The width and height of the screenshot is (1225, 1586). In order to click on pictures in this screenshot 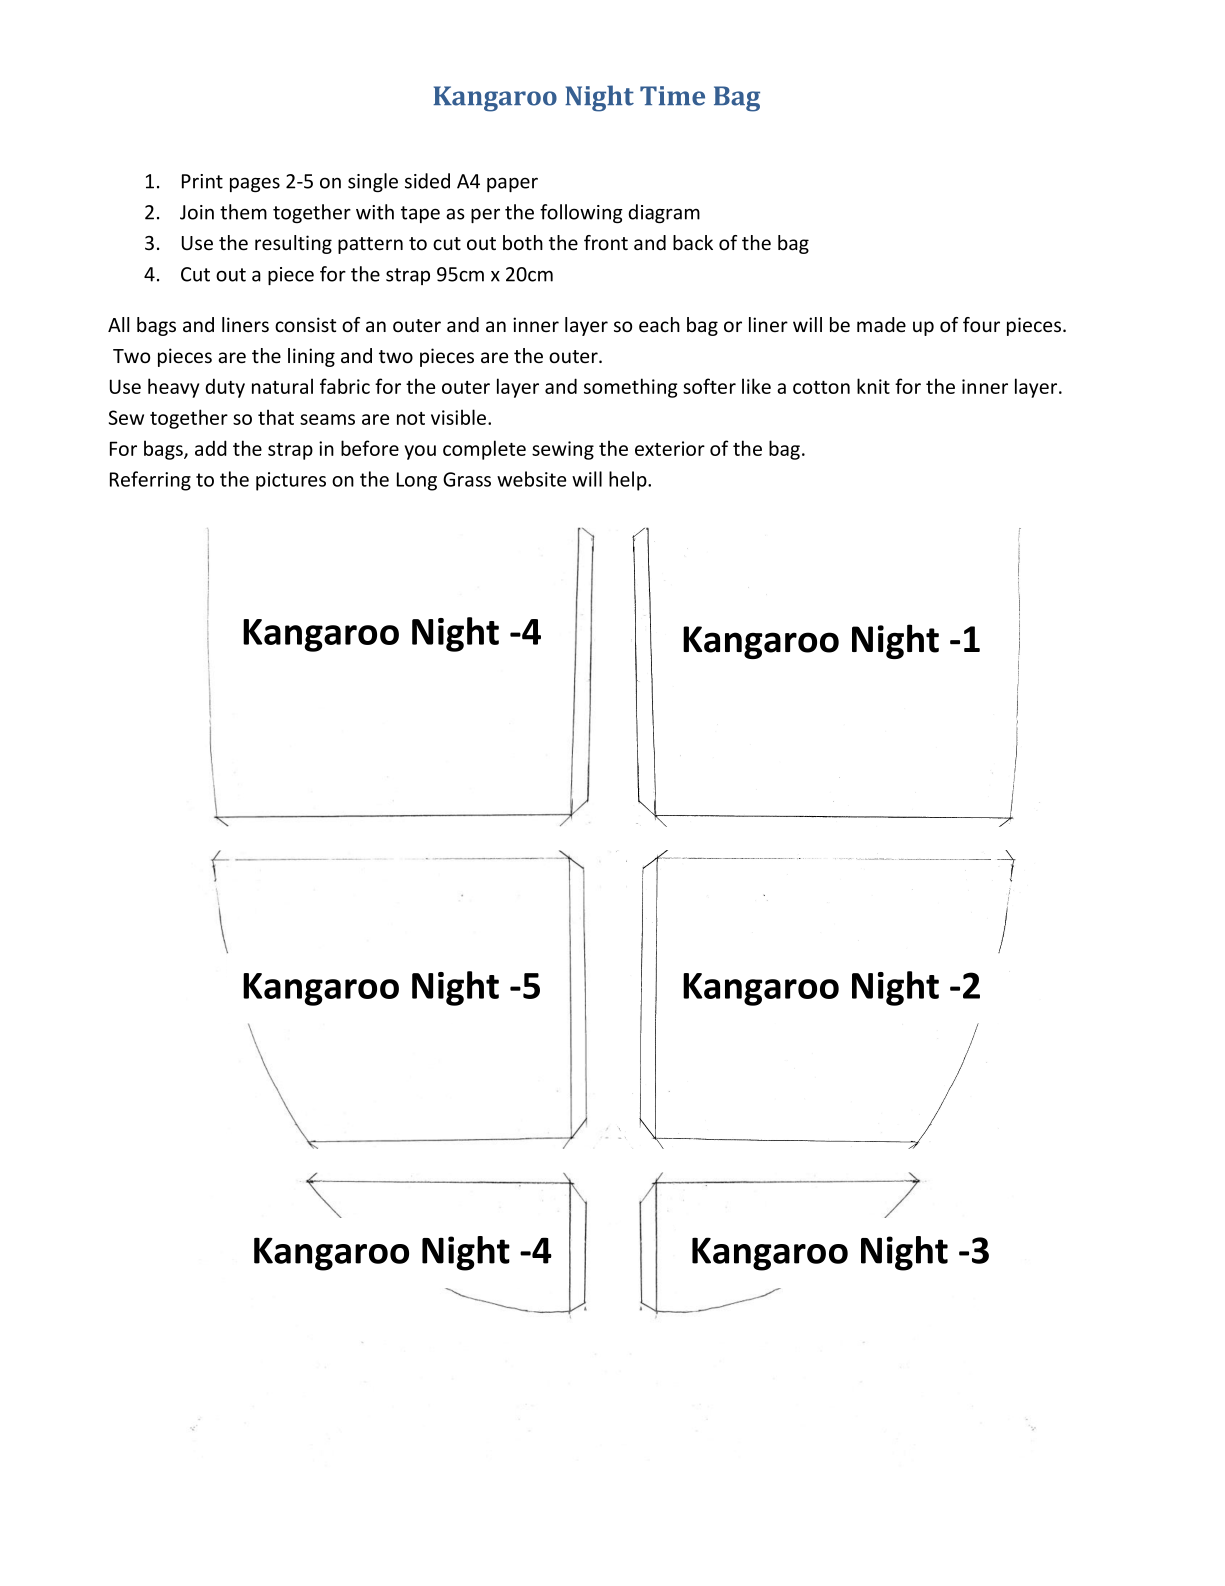, I will do `click(291, 481)`.
